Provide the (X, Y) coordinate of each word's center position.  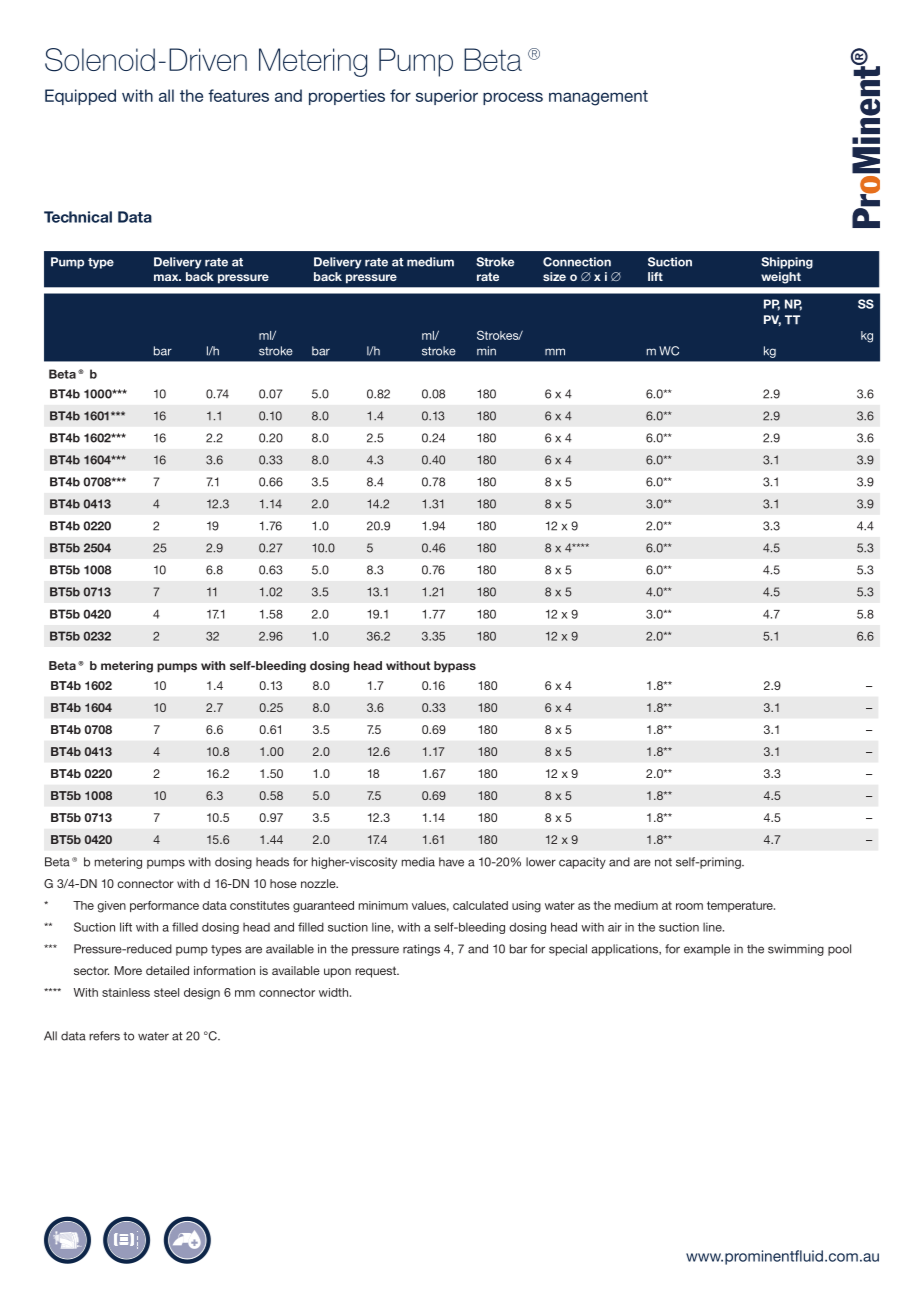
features (238, 95)
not (663, 862)
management (598, 98)
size (554, 276)
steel (166, 992)
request (376, 972)
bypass (455, 667)
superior (447, 97)
